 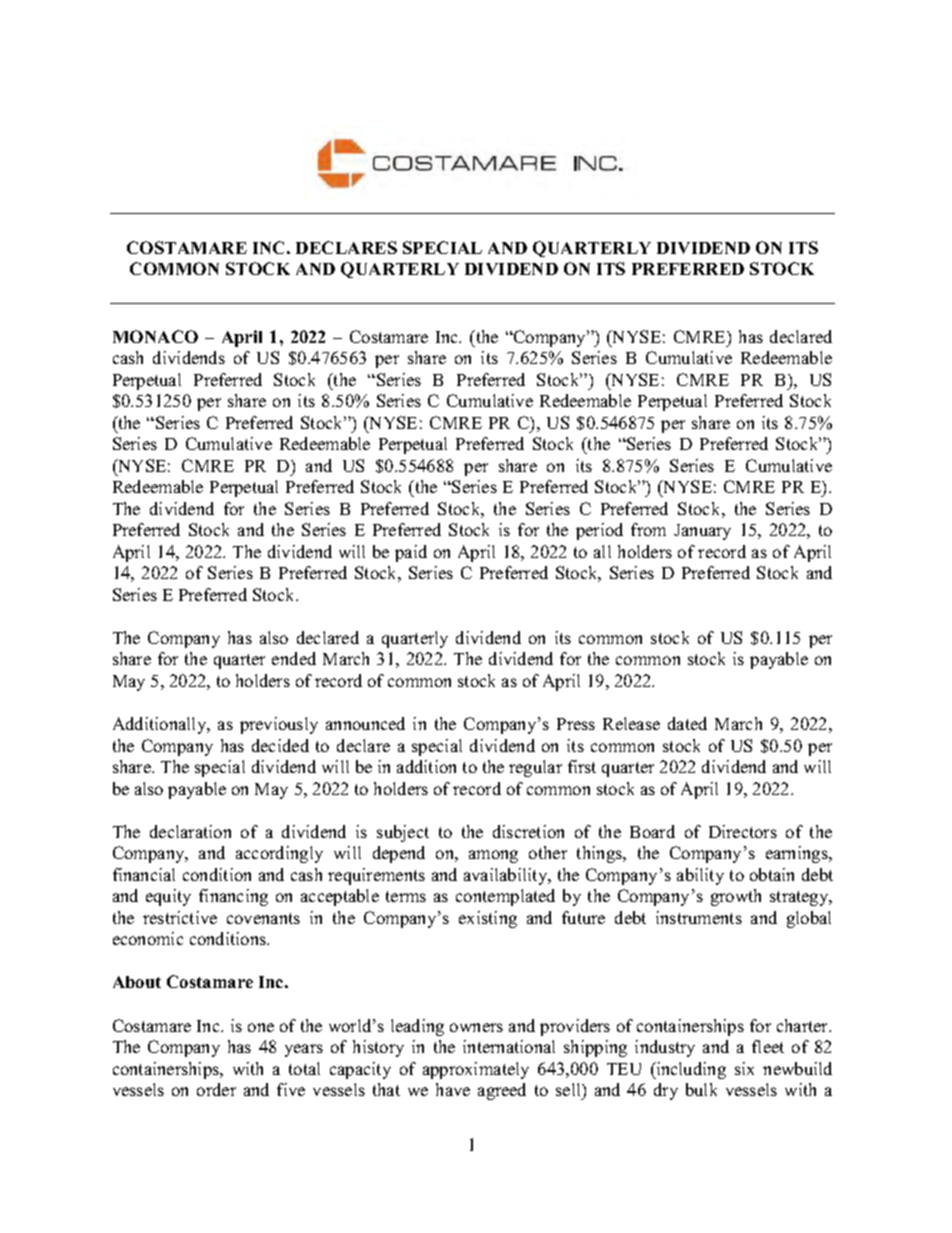 I want to click on Release, so click(x=631, y=723).
